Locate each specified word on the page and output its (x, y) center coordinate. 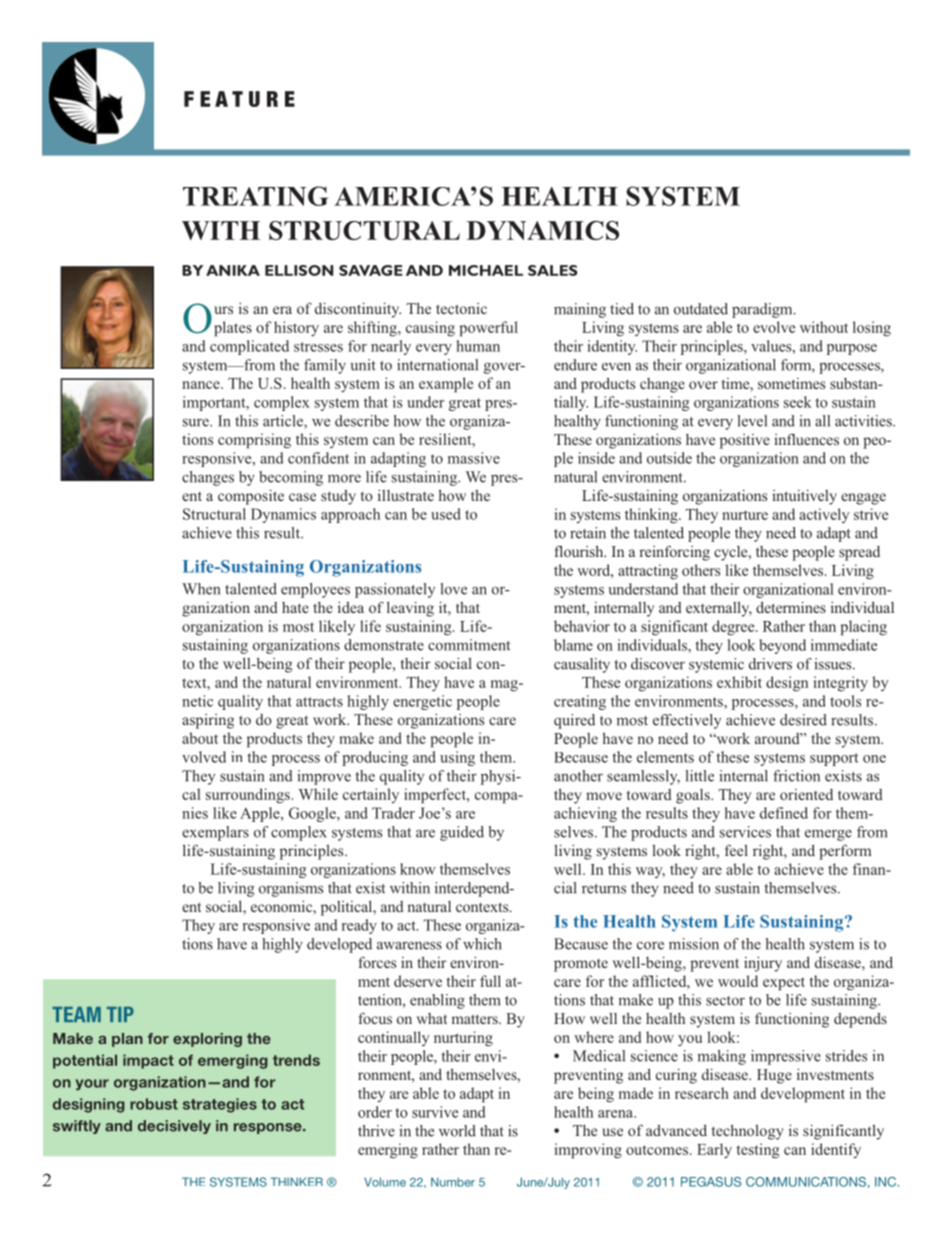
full (490, 981)
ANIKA (233, 270)
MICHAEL (486, 270)
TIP (120, 1014)
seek (798, 402)
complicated (249, 347)
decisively (174, 1127)
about (200, 738)
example (446, 385)
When (201, 589)
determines (791, 607)
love (453, 589)
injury (763, 964)
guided (462, 833)
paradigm (763, 310)
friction (796, 776)
